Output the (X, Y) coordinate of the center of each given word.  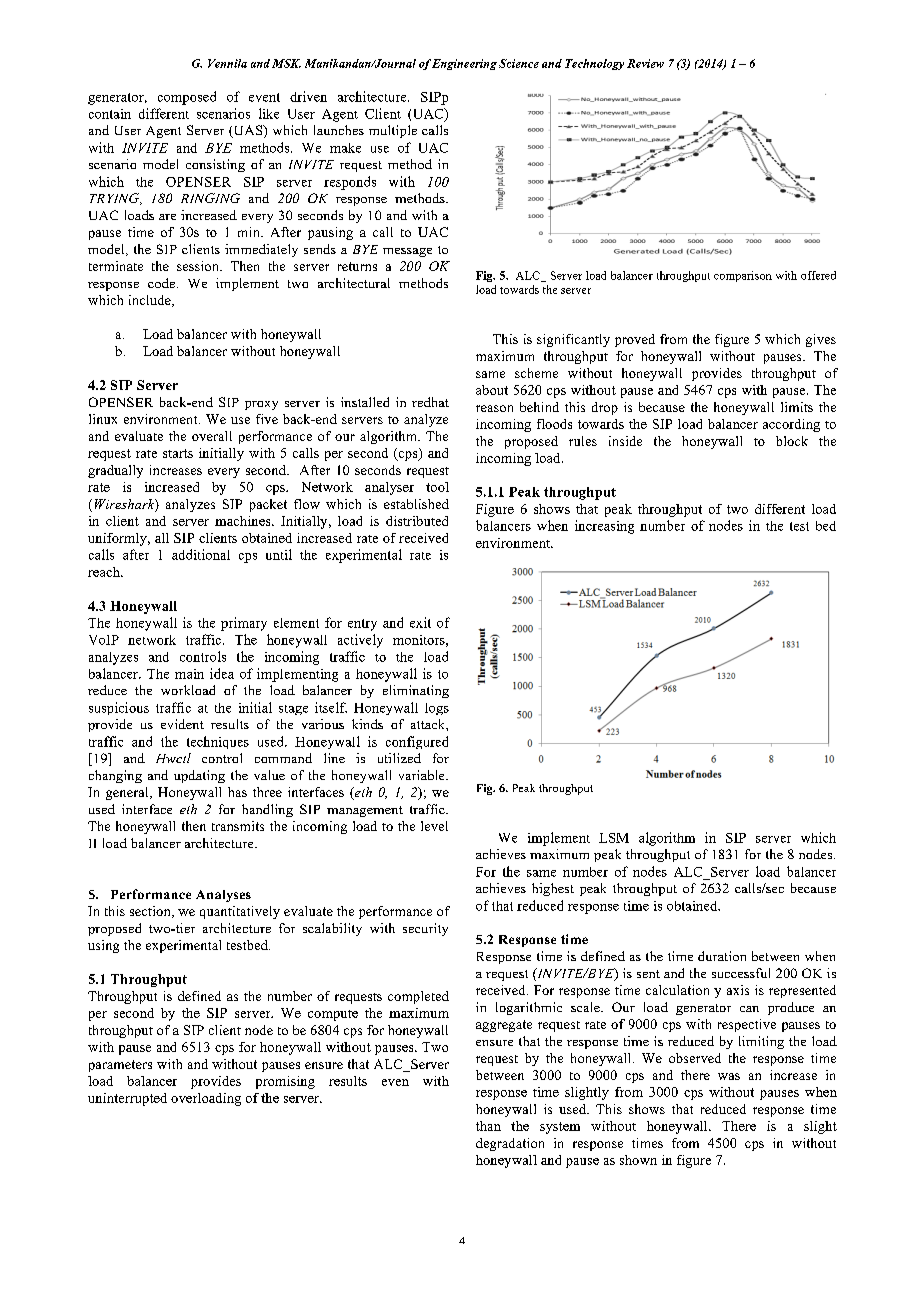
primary (244, 624)
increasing (604, 527)
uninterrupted (127, 1099)
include (151, 301)
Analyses (223, 896)
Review (645, 63)
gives (821, 340)
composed (187, 98)
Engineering (464, 64)
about (492, 390)
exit (420, 622)
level (434, 826)
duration (722, 956)
